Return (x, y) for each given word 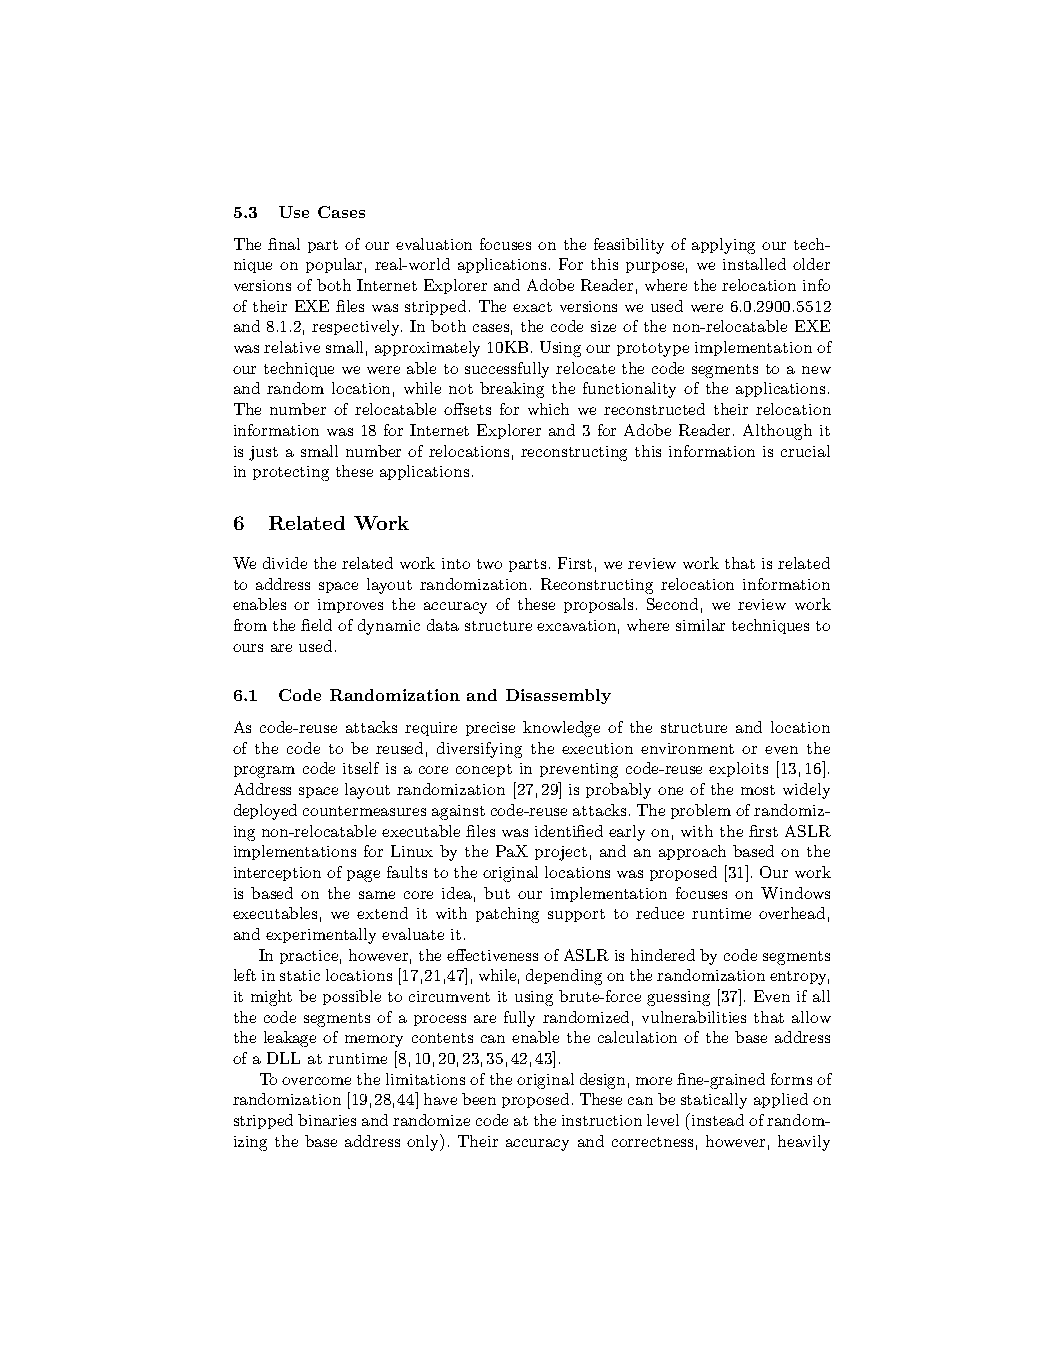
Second (672, 604)
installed (754, 264)
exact (532, 307)
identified (569, 831)
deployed (265, 812)
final (284, 244)
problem (701, 811)
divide (285, 563)
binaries (327, 1120)
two (489, 564)
